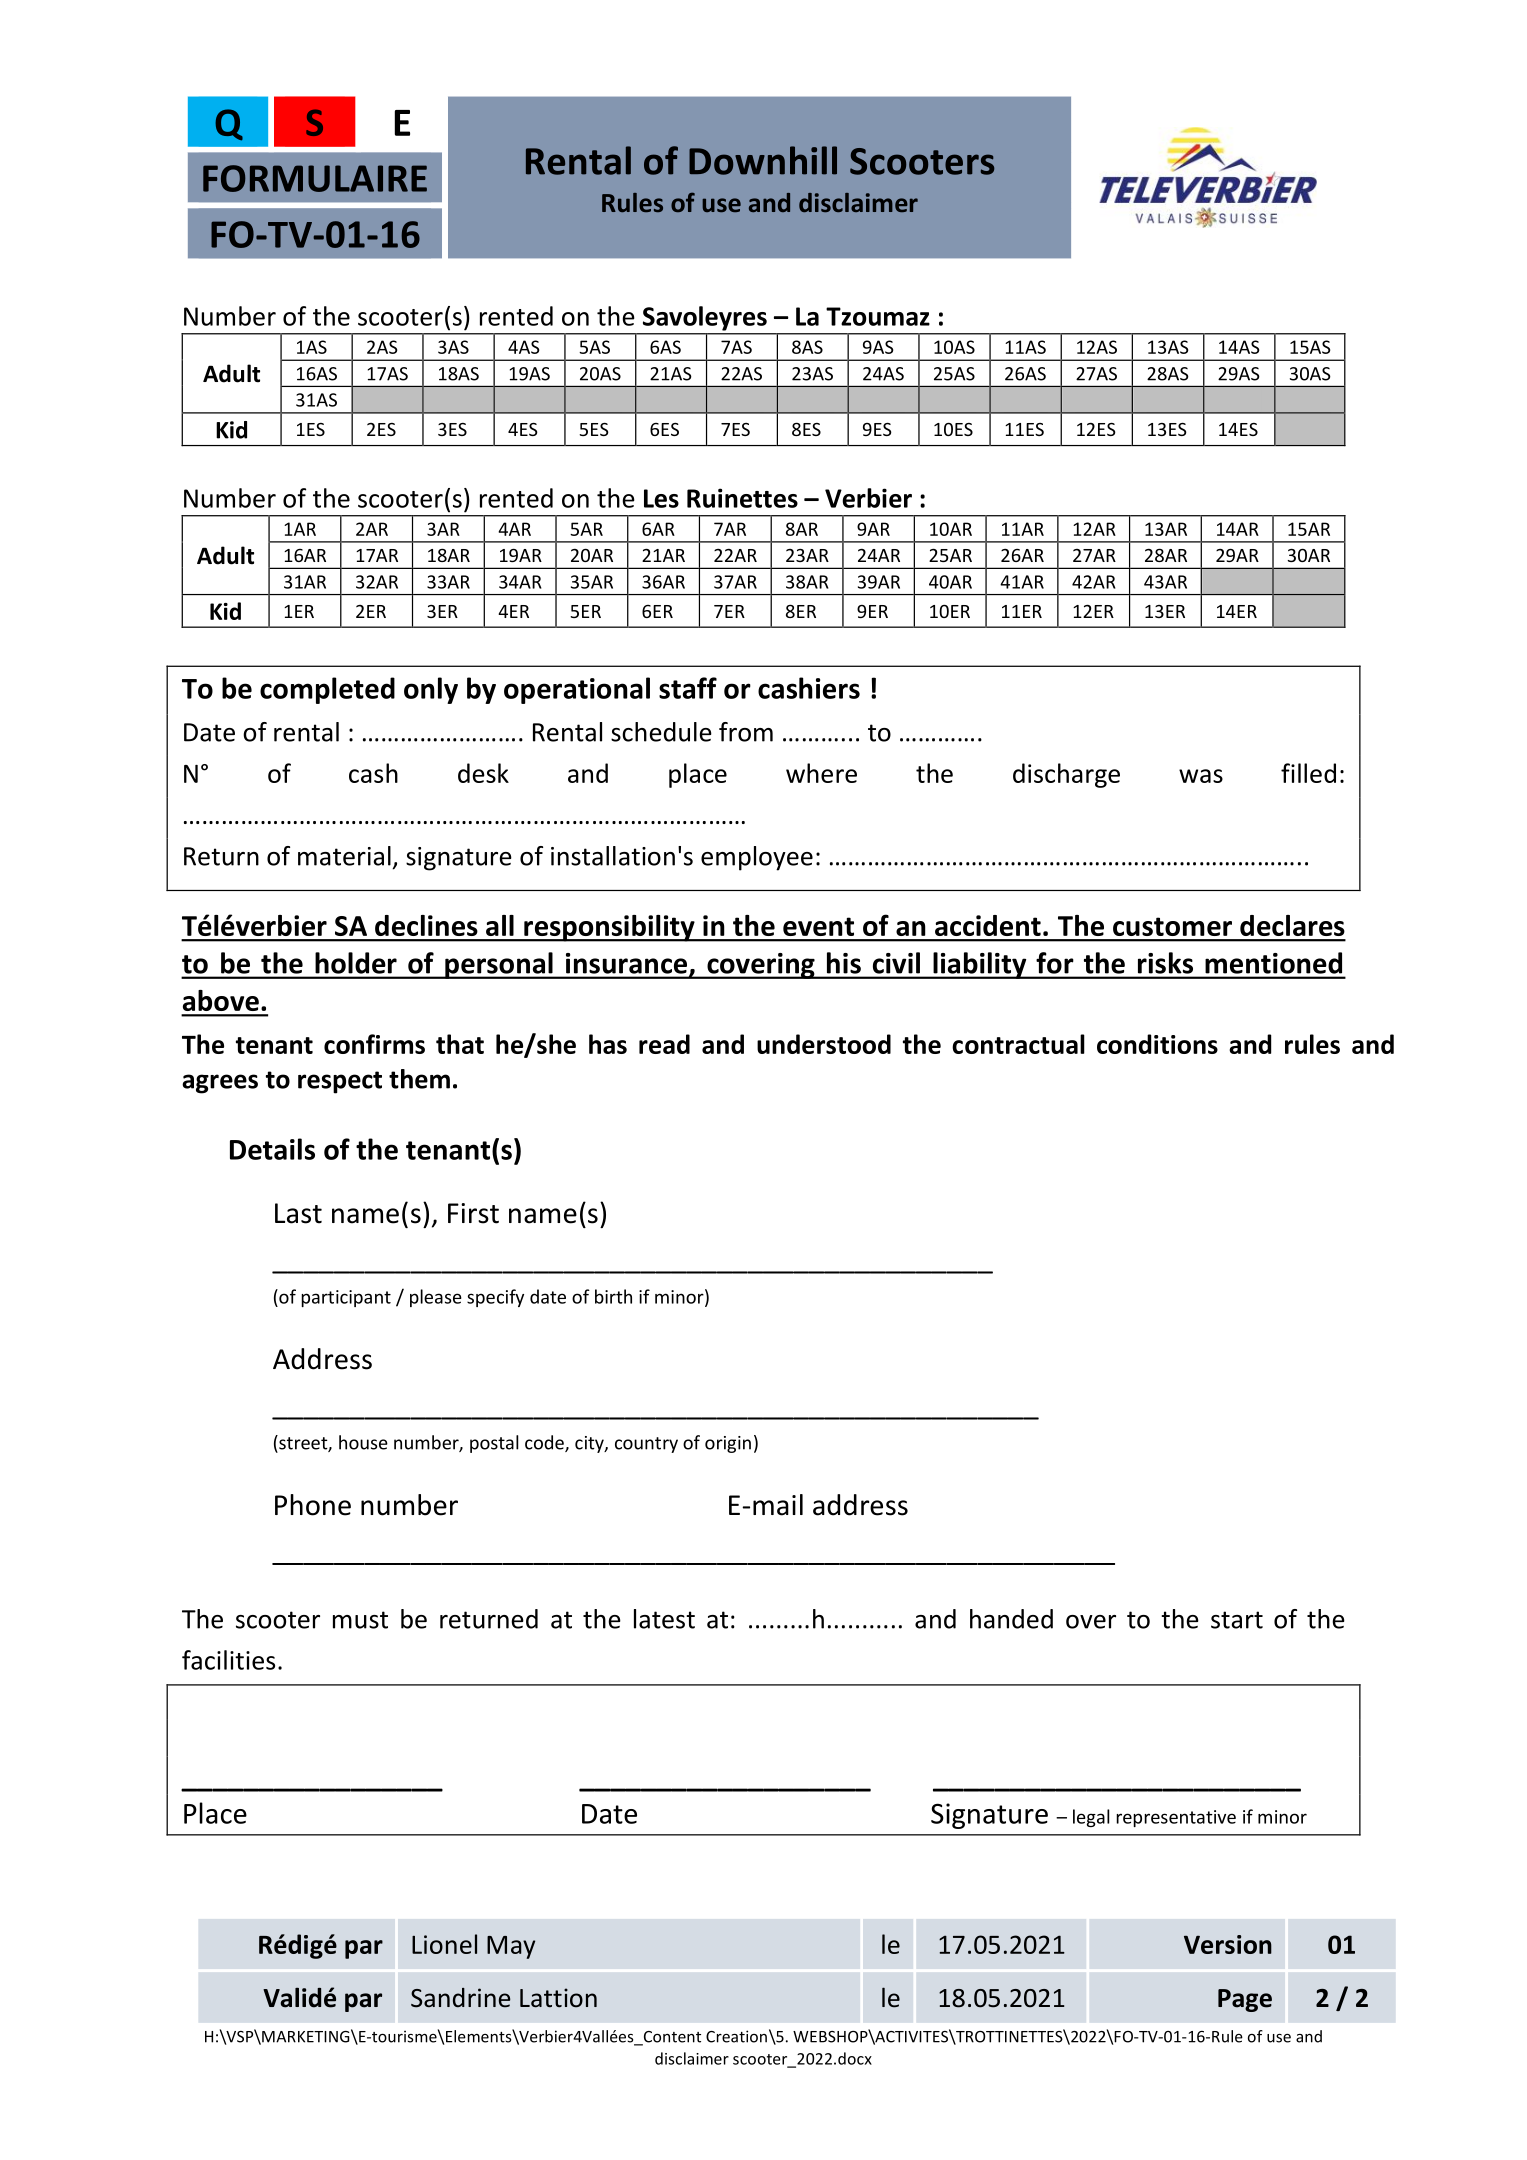  What do you see at coordinates (1201, 776) in the image?
I see `was` at bounding box center [1201, 776].
